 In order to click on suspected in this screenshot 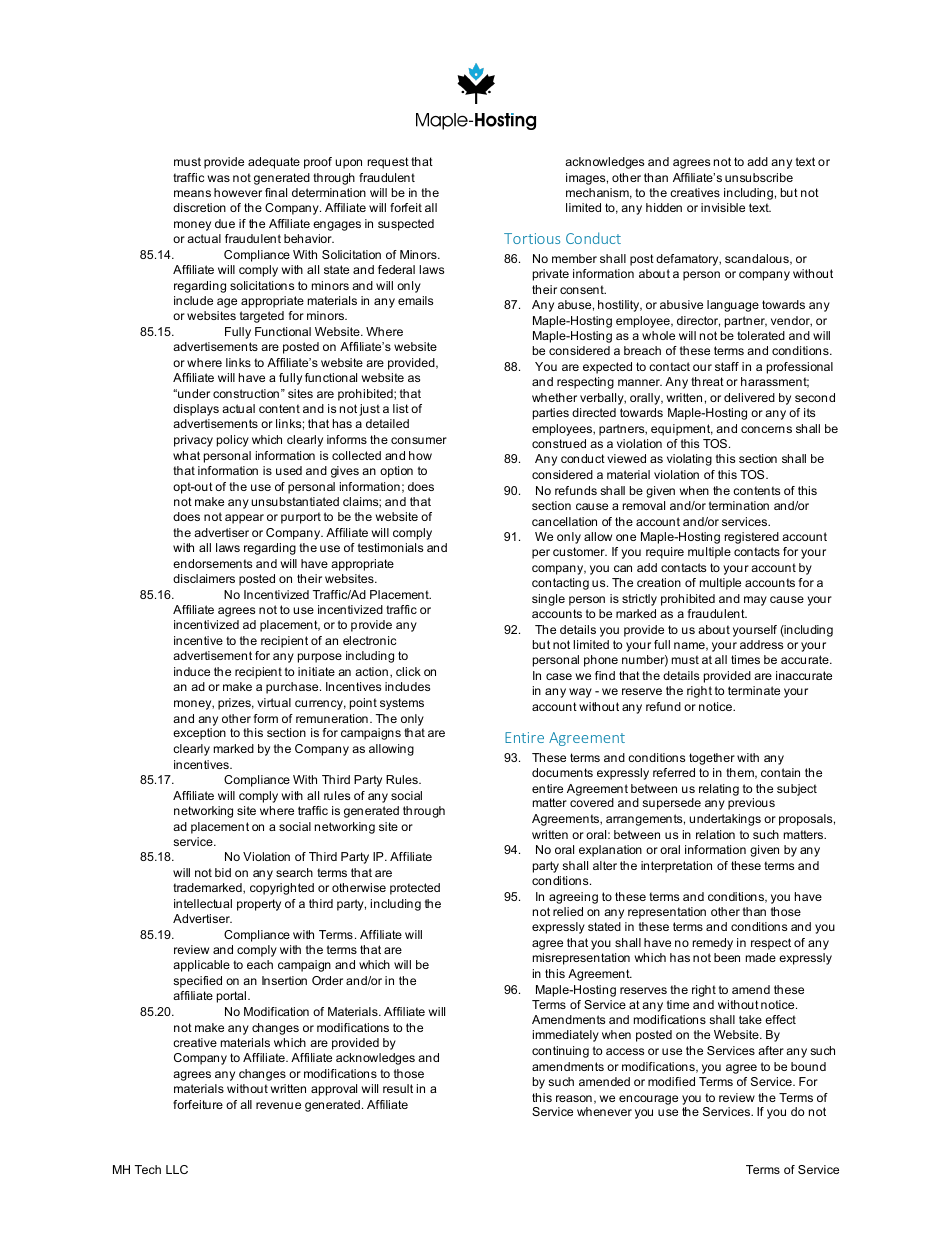, I will do `click(406, 225)`.
